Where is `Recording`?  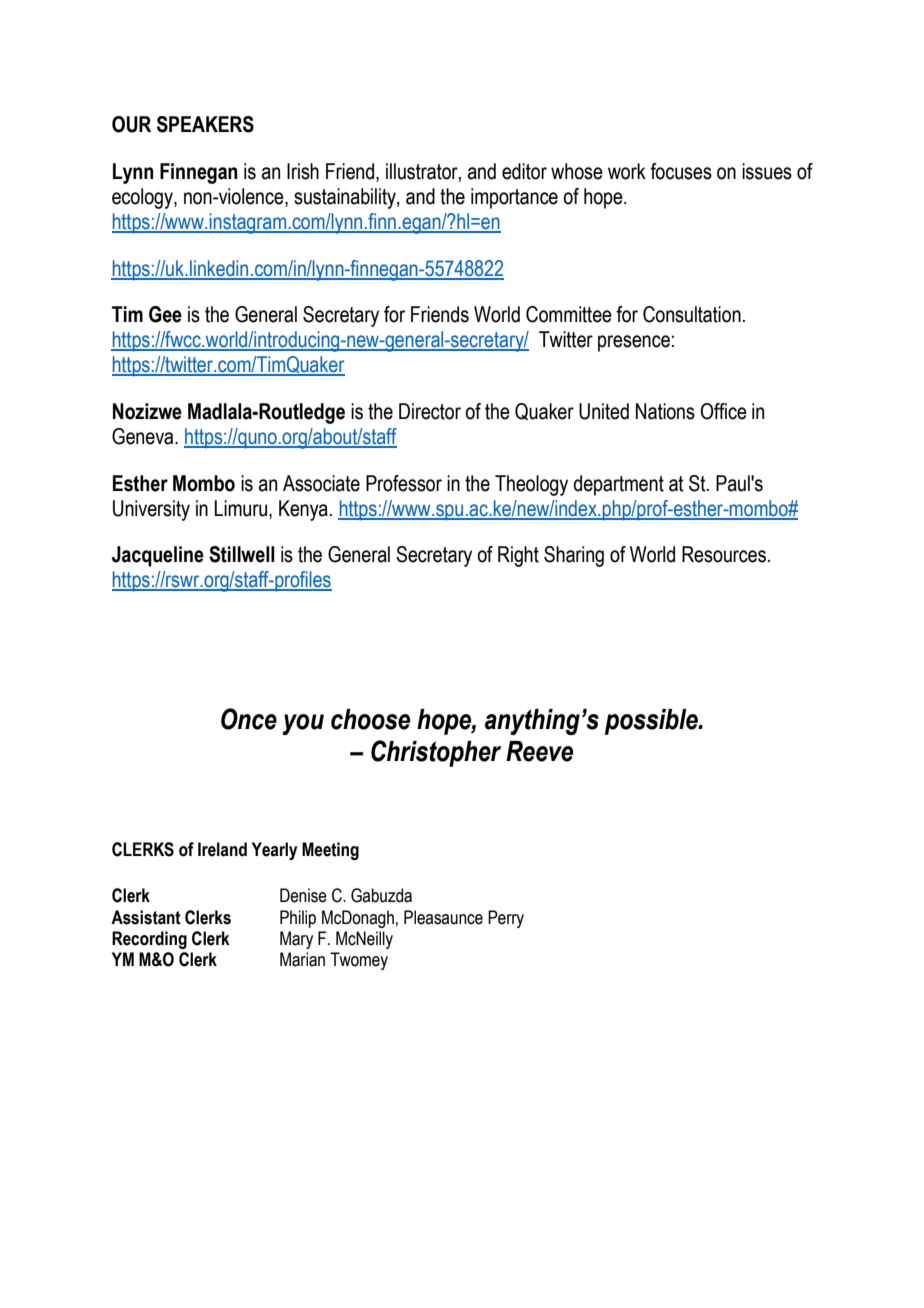 Recording is located at coordinates (149, 940).
